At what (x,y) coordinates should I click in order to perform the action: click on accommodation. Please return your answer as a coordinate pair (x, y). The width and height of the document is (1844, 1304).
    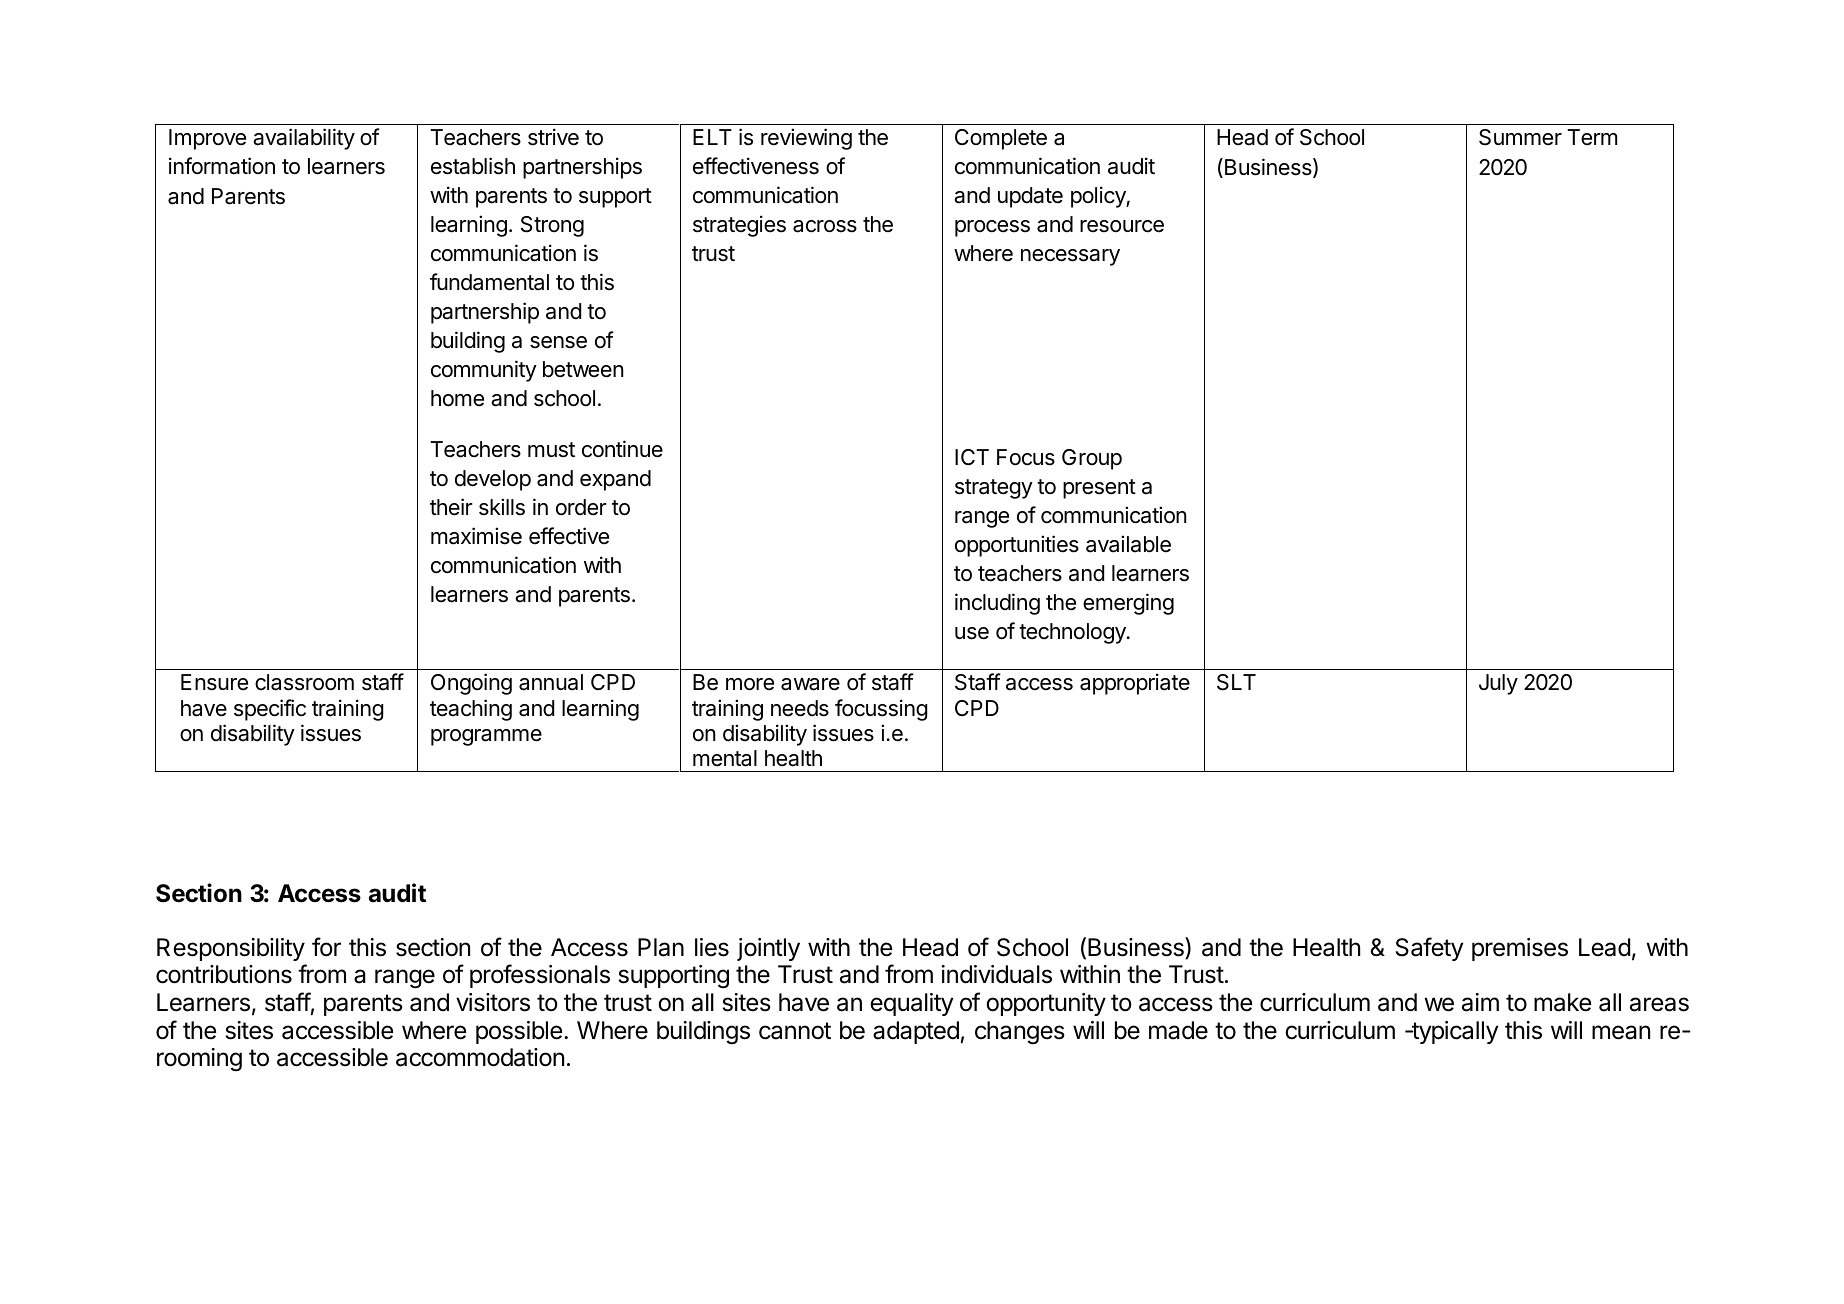
    Looking at the image, I should click on (480, 1057).
